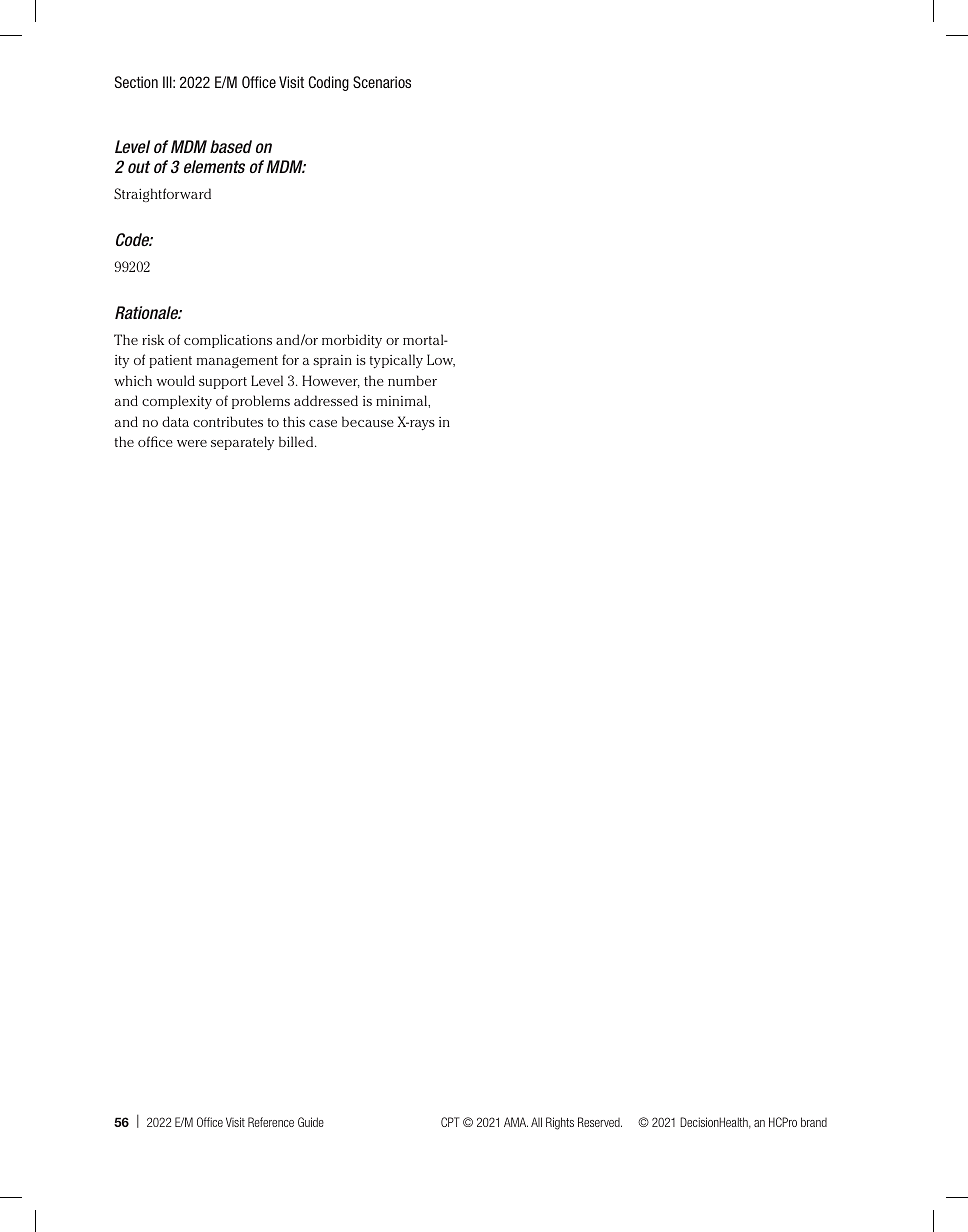  What do you see at coordinates (329, 83) in the page?
I see `Coding` at bounding box center [329, 83].
